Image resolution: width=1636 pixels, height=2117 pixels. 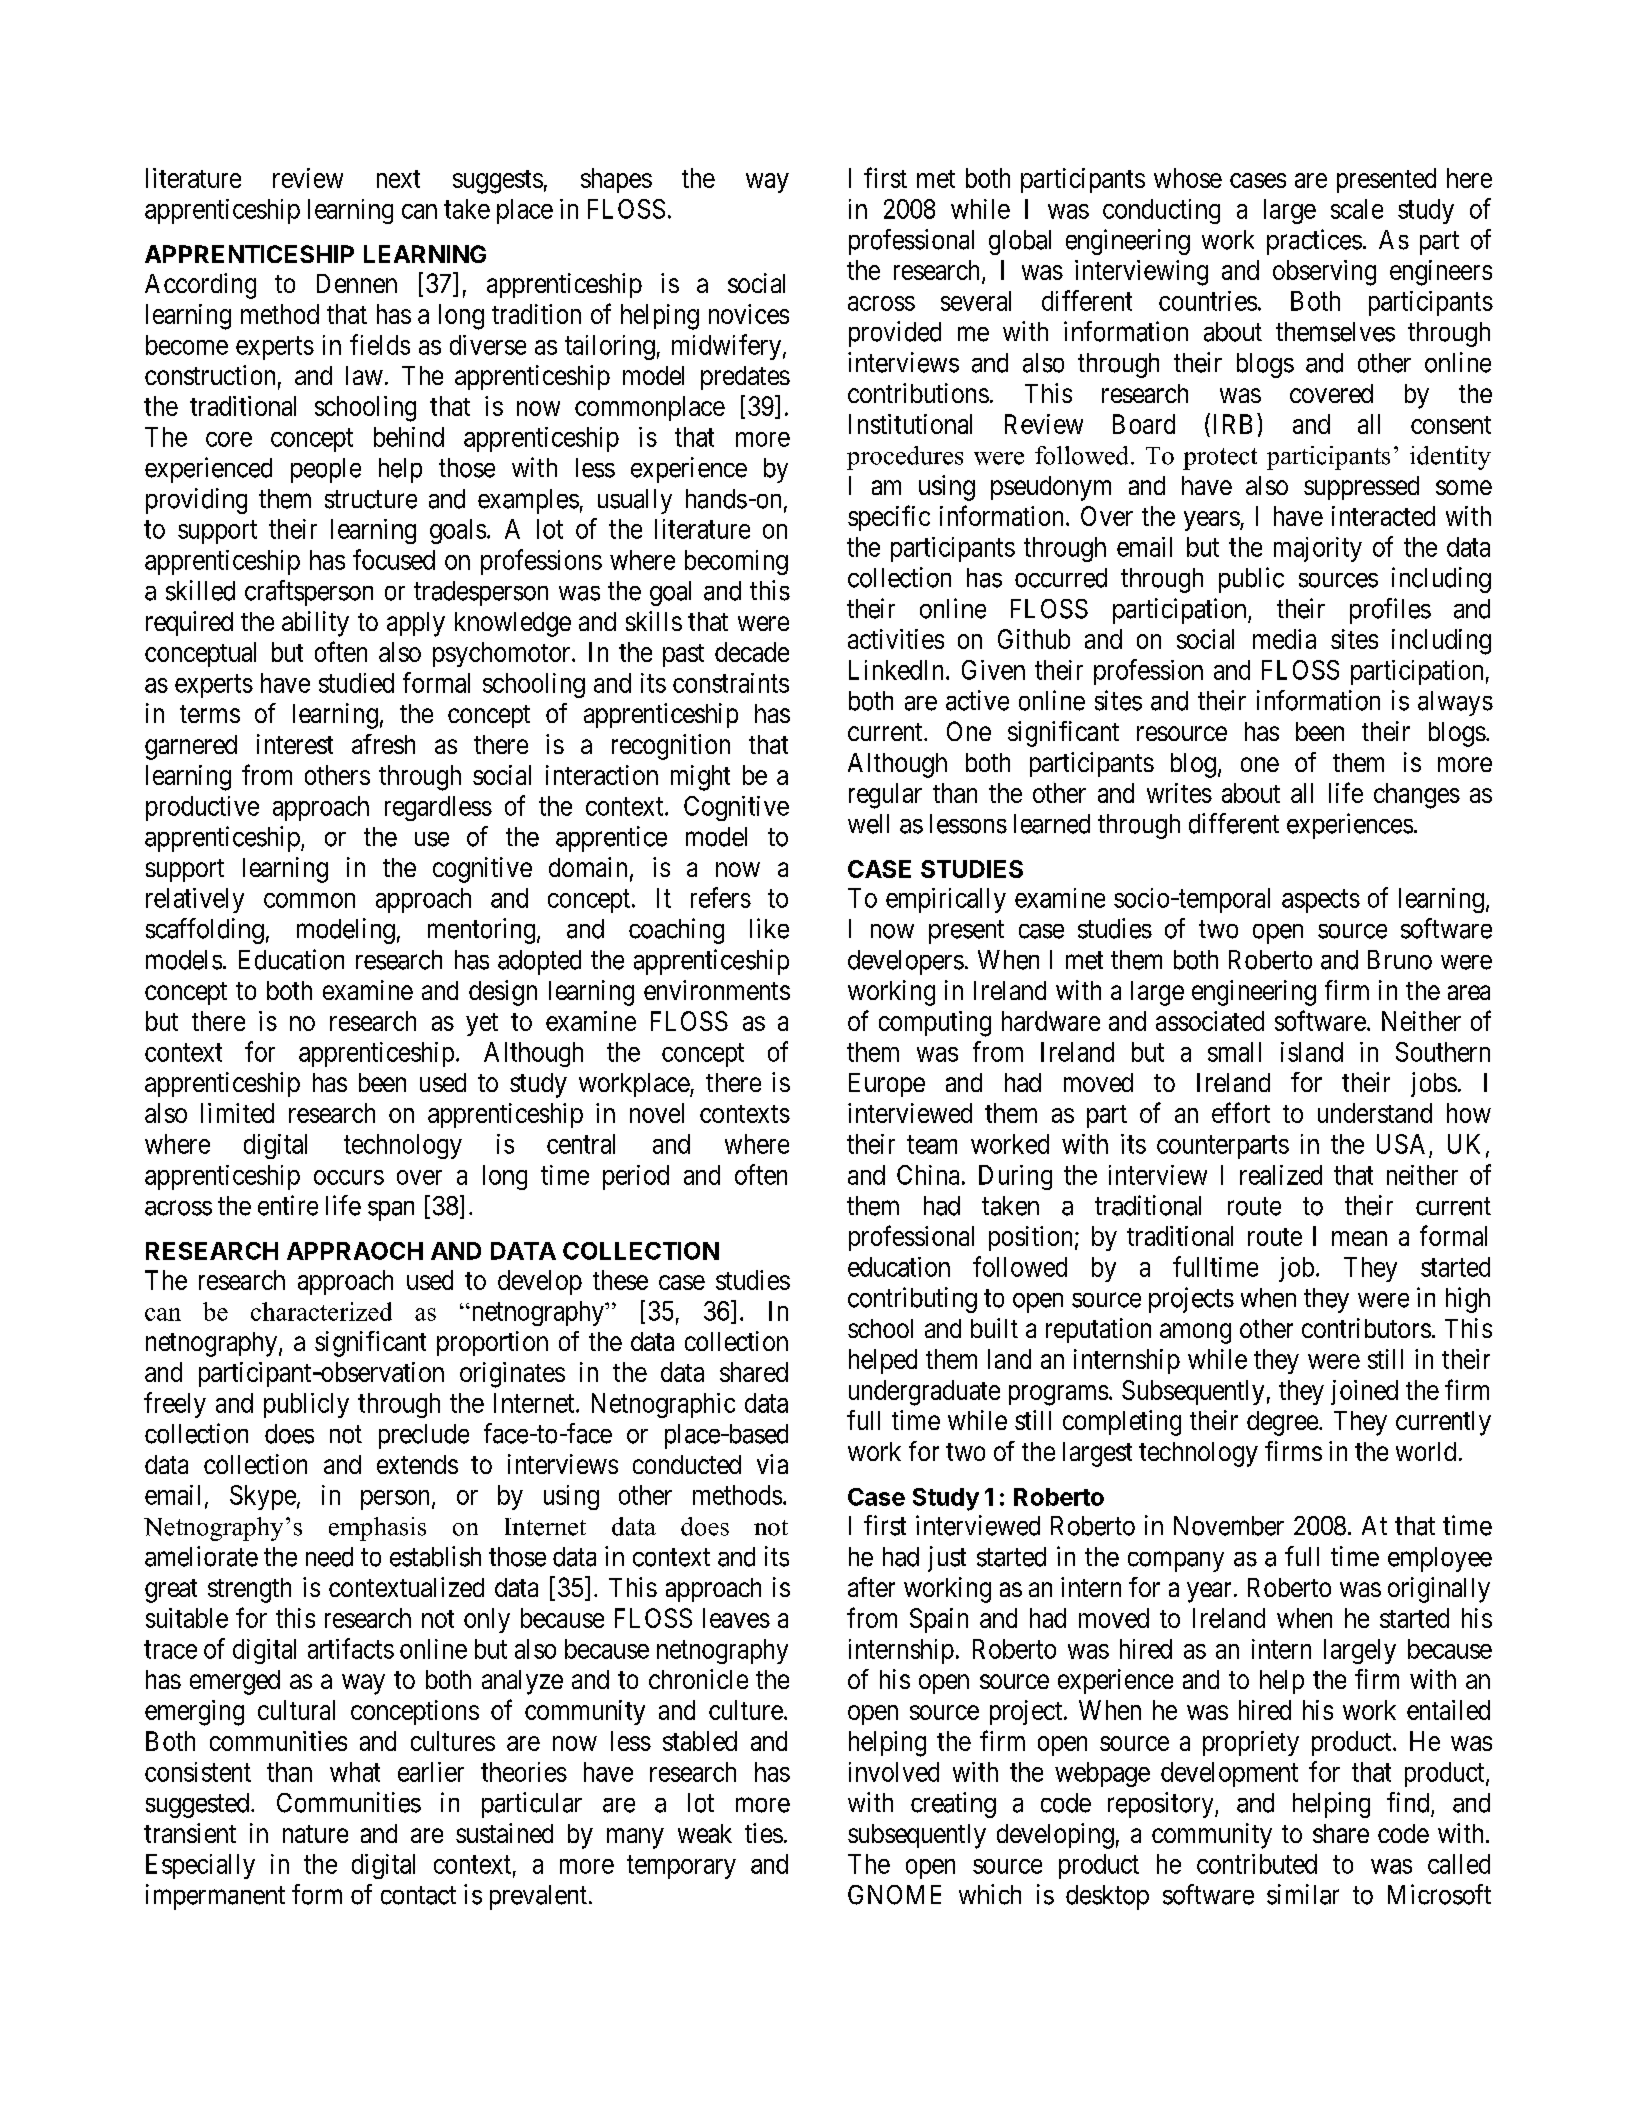 I want to click on nature, so click(x=315, y=1834).
